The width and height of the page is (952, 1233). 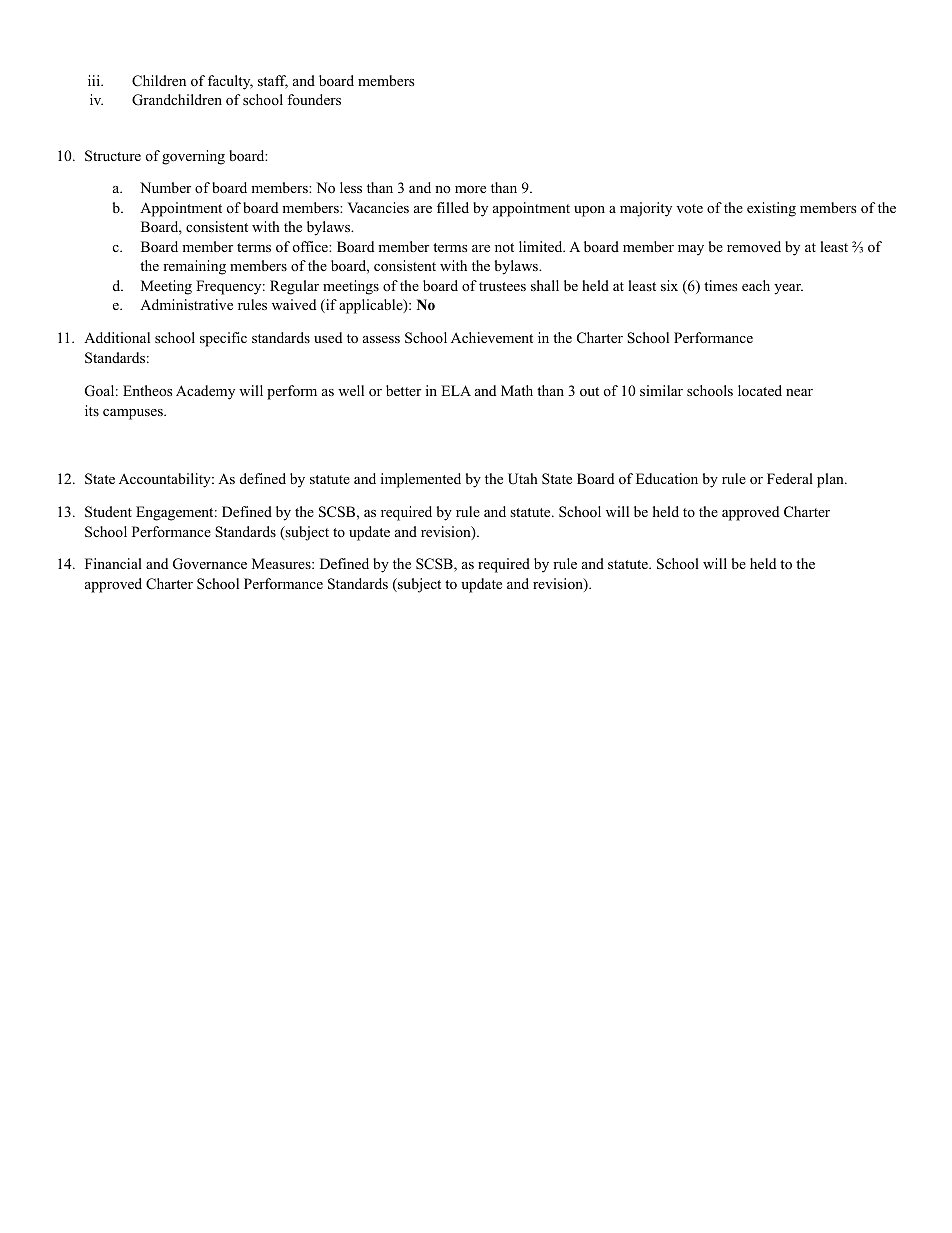 What do you see at coordinates (689, 208) in the page?
I see `vote` at bounding box center [689, 208].
